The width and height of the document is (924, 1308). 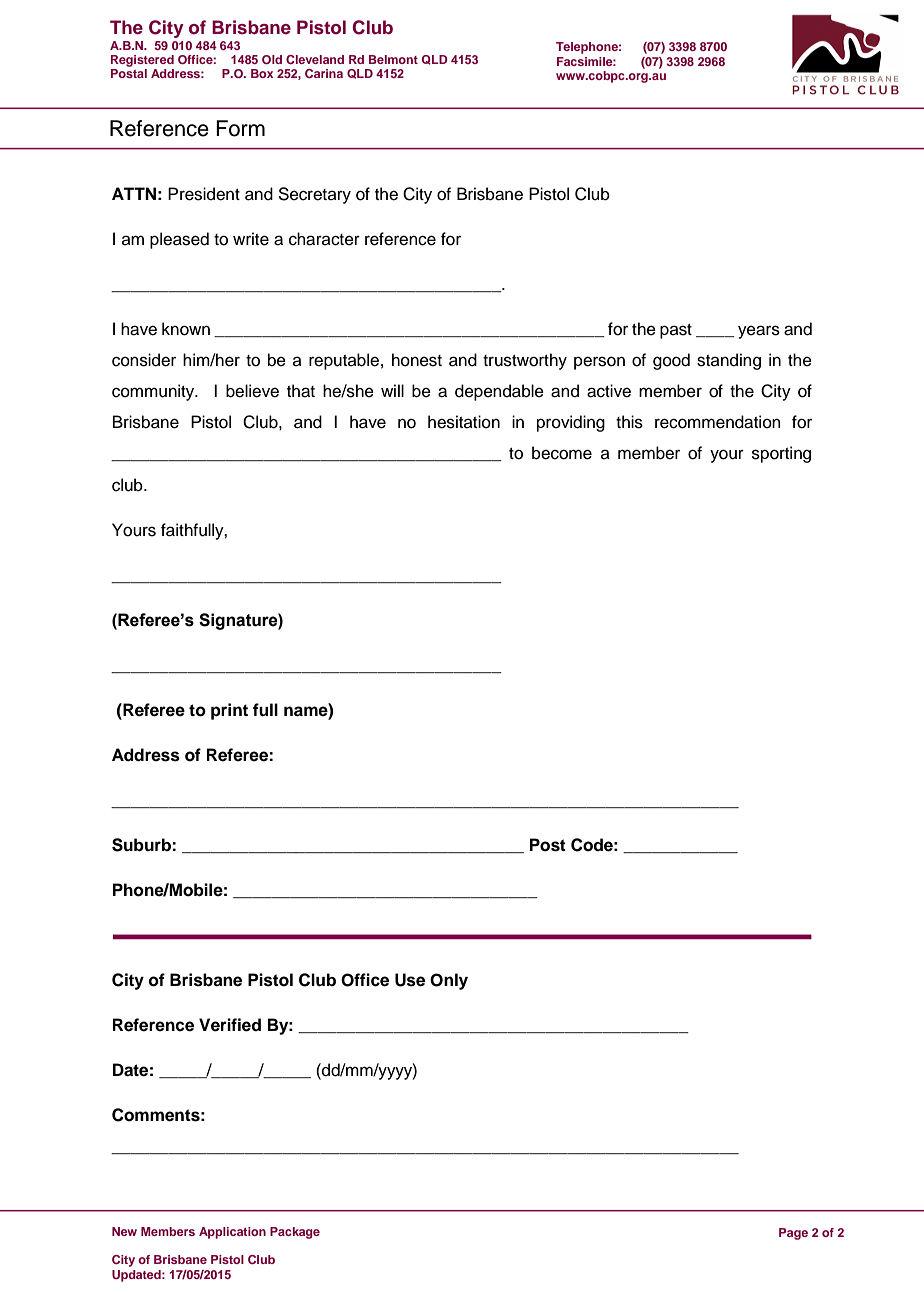 What do you see at coordinates (232, 1233) in the document?
I see `Application` at bounding box center [232, 1233].
